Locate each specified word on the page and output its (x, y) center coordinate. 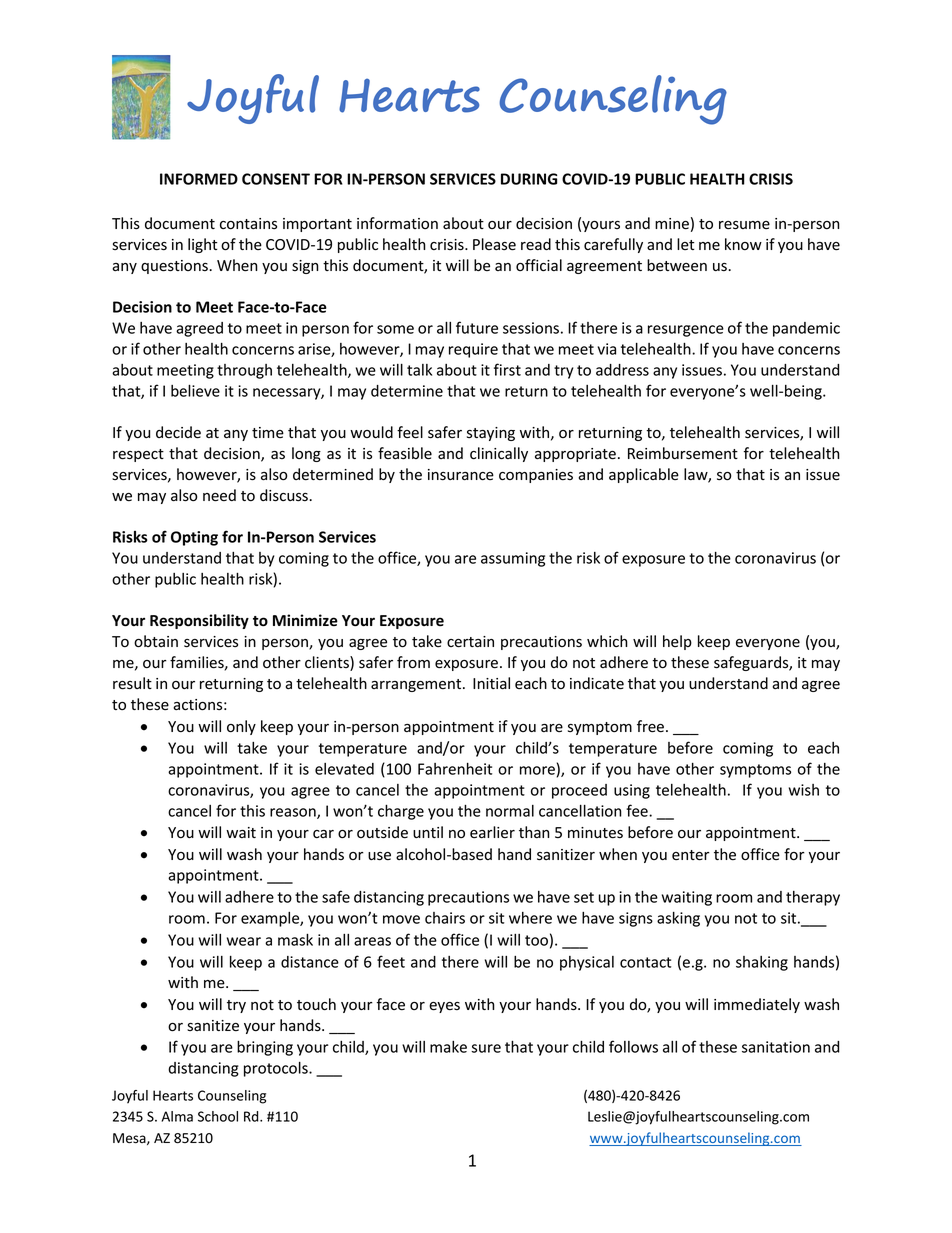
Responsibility (199, 621)
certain (470, 642)
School (218, 1116)
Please (494, 244)
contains (248, 224)
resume (744, 225)
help (677, 642)
